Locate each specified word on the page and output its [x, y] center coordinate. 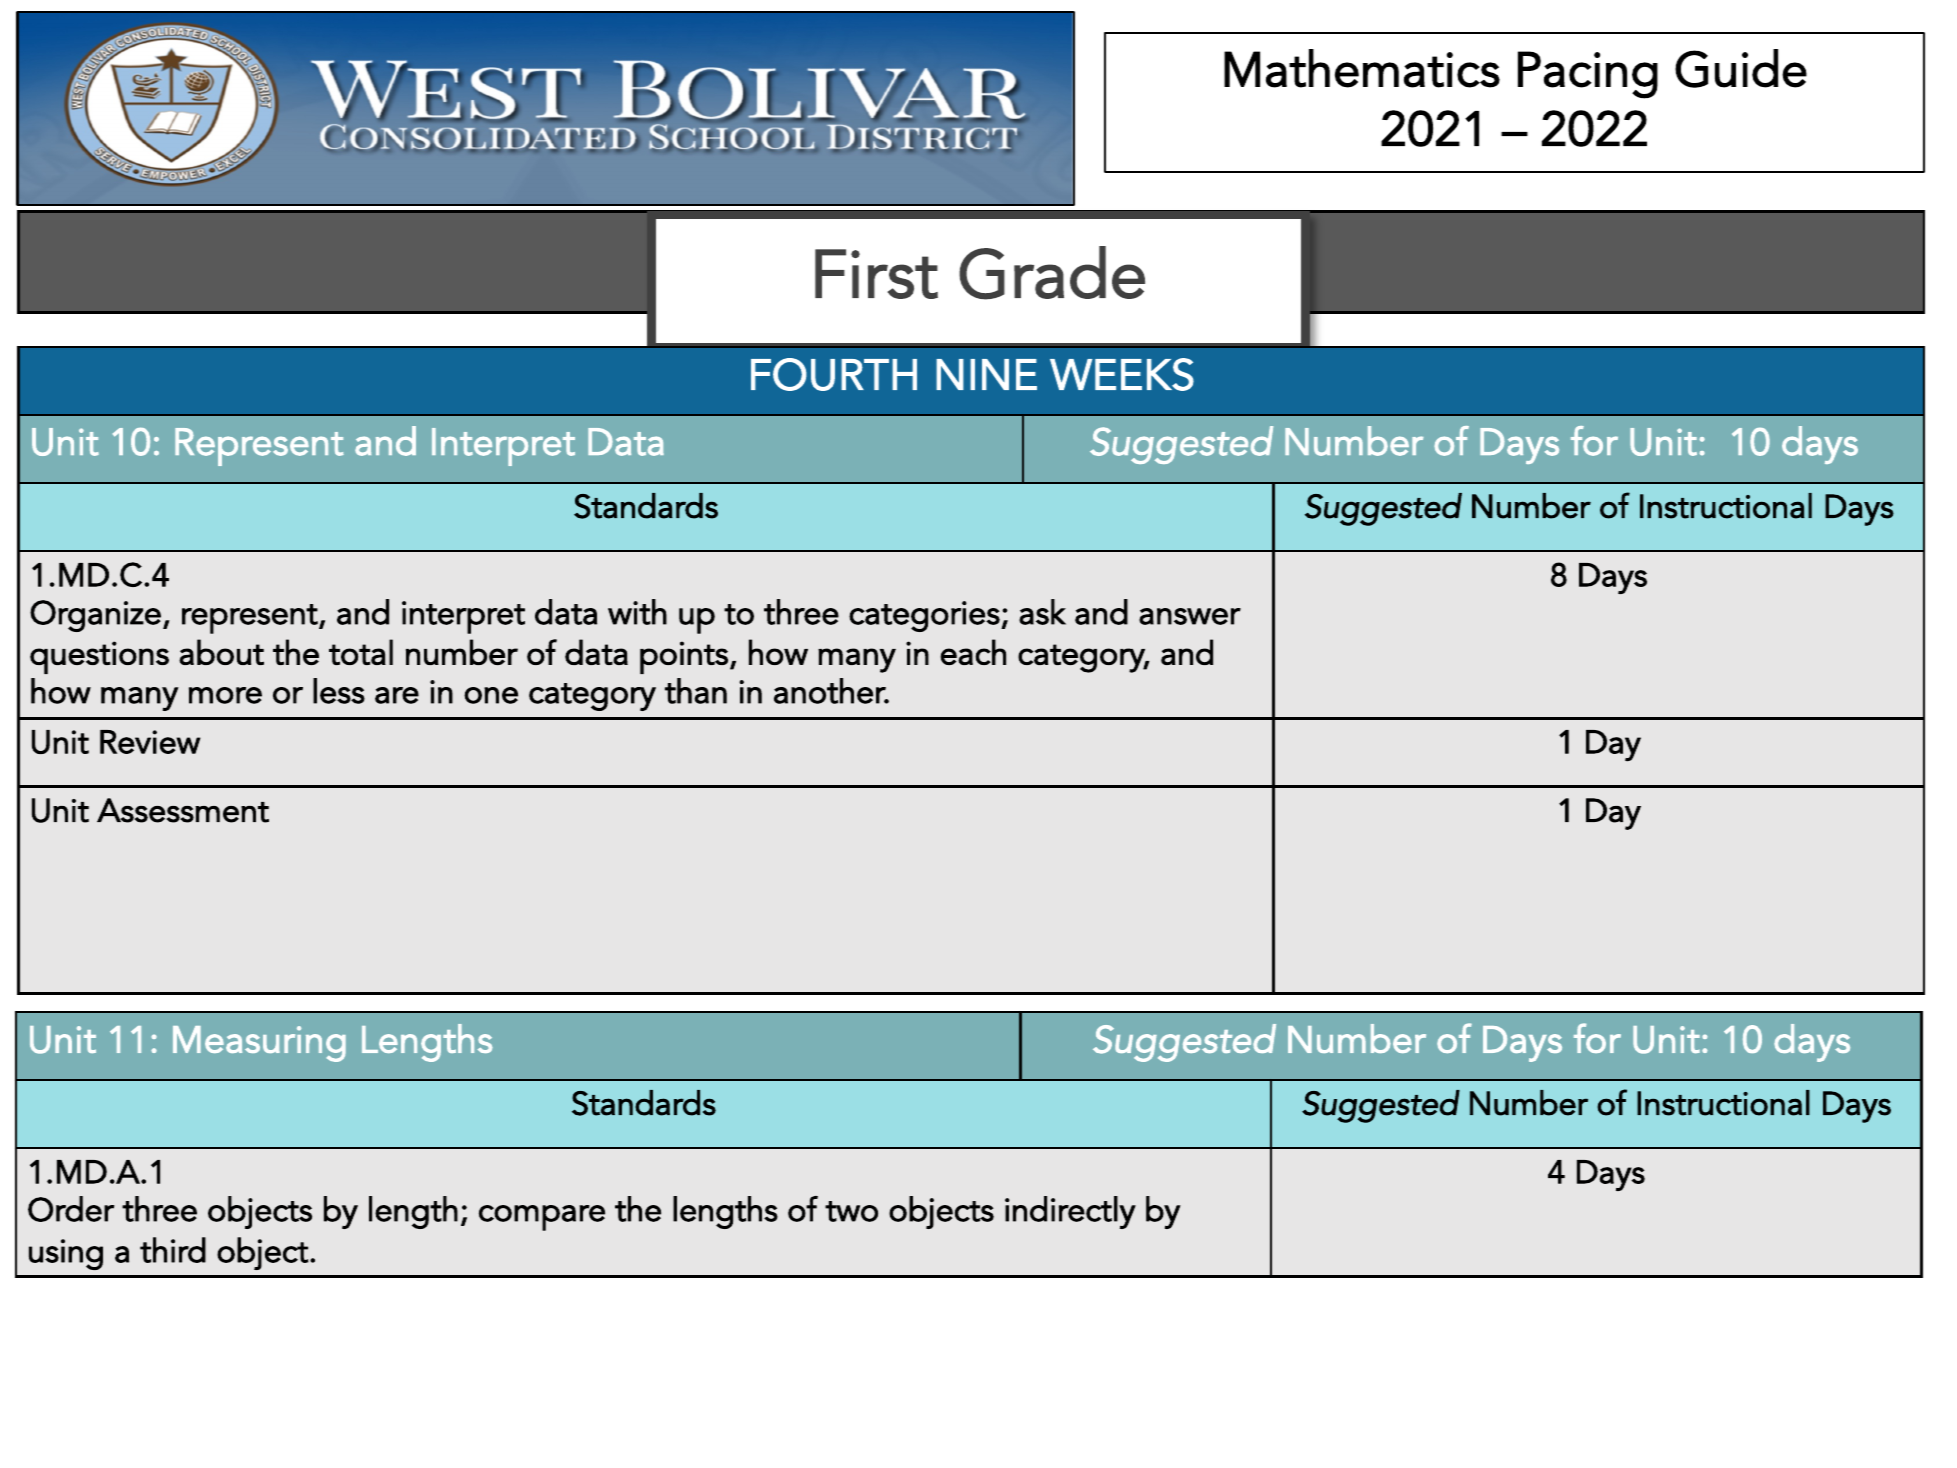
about [221, 652]
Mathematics [1362, 68]
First [876, 274]
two [851, 1211]
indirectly [1070, 1212]
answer [1190, 616]
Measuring [259, 1044]
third [173, 1250]
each [973, 652]
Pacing [1588, 75]
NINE [986, 374]
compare [542, 1218]
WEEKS [1122, 374]
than [696, 691]
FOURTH [834, 374]
